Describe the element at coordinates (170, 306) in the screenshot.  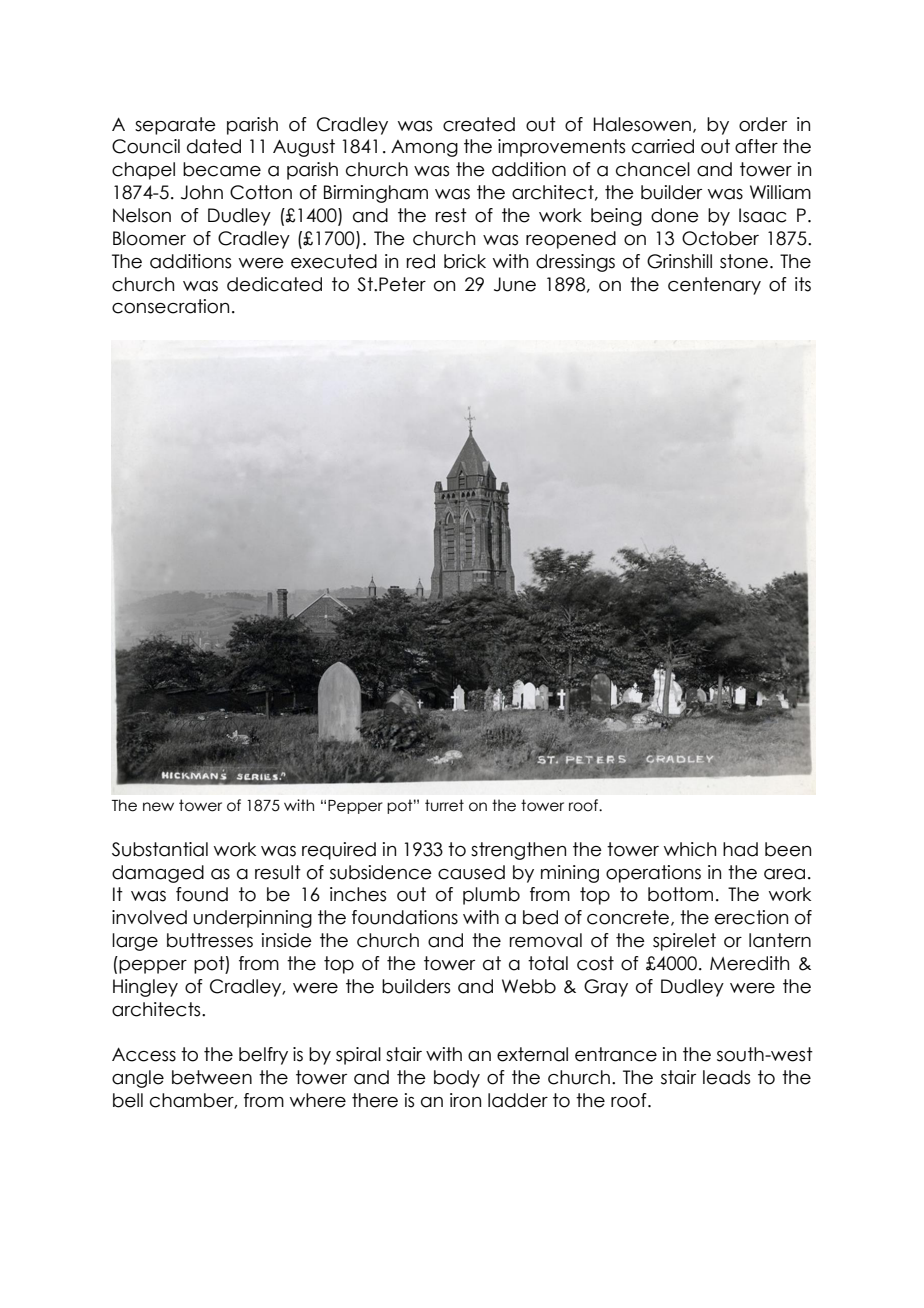
I see `consecration` at that location.
